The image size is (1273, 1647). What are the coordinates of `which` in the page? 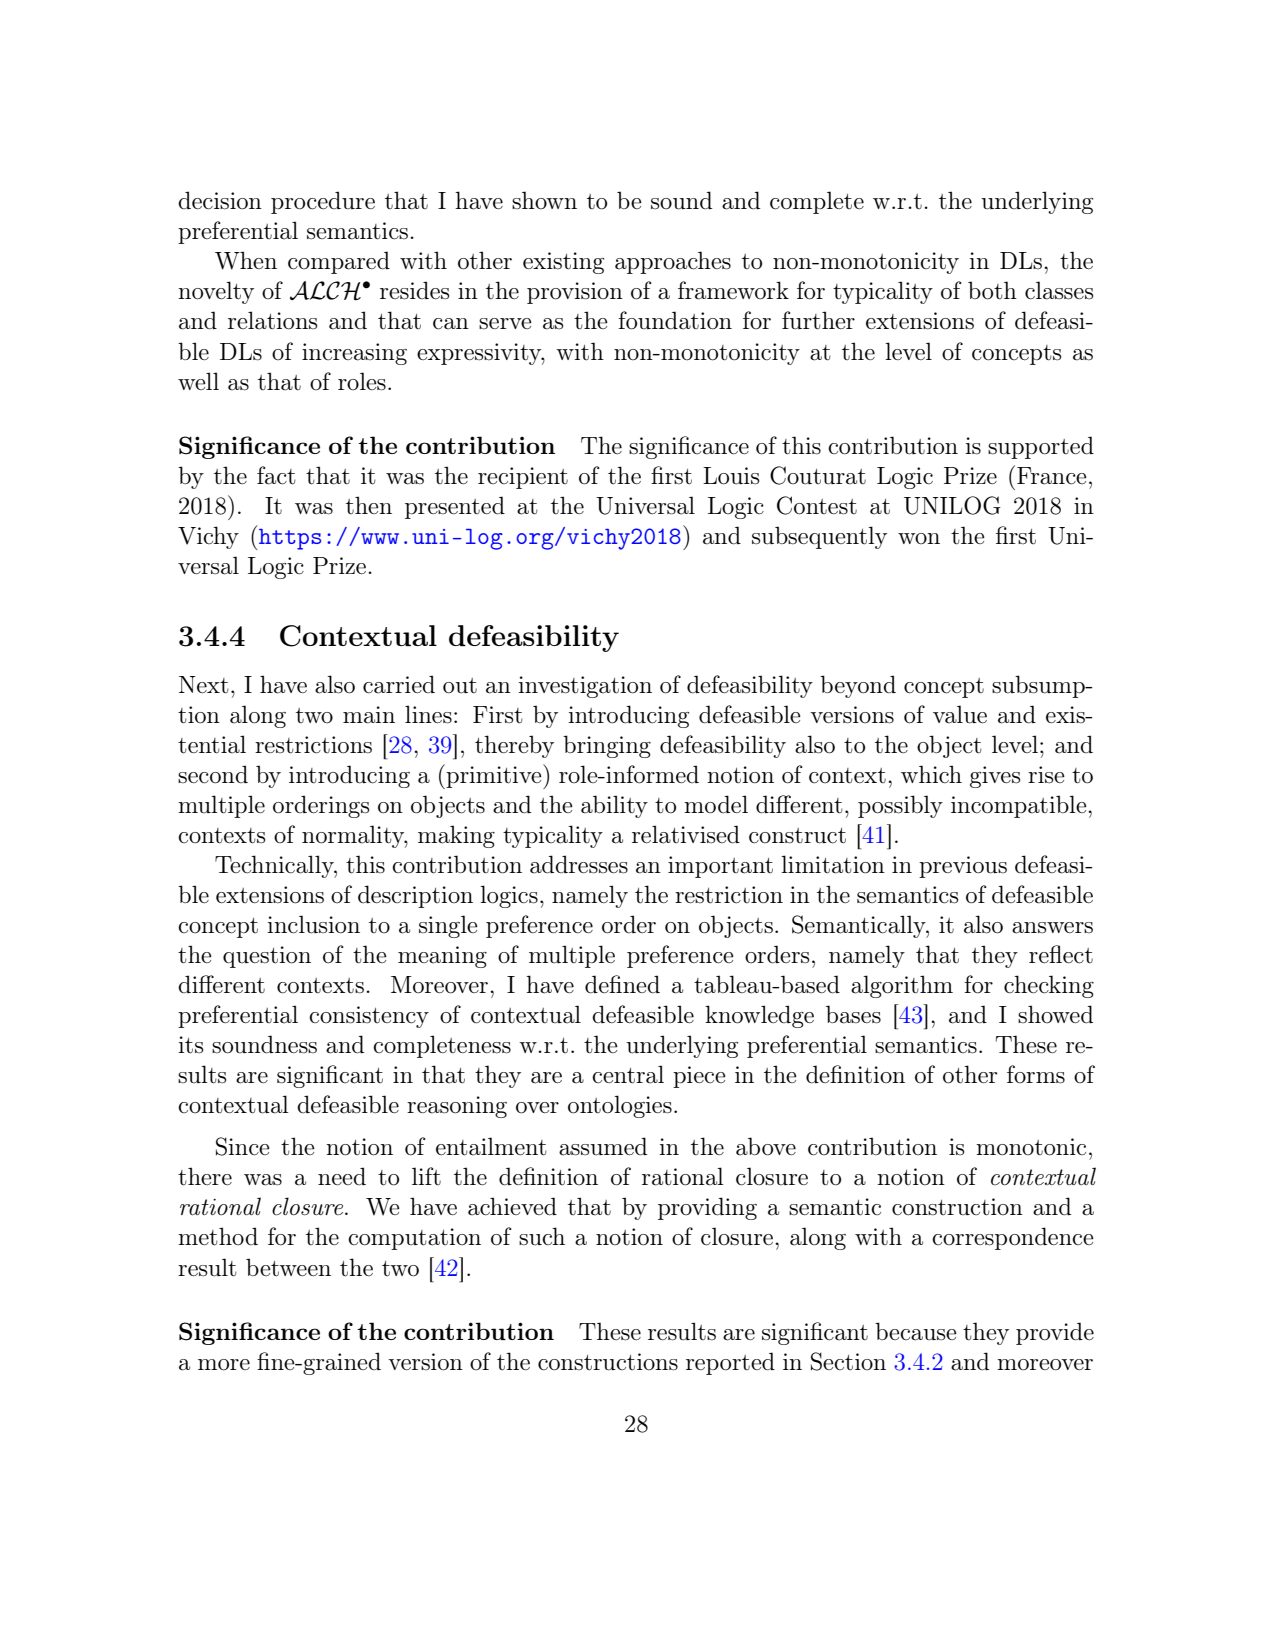 It's located at (931, 774).
